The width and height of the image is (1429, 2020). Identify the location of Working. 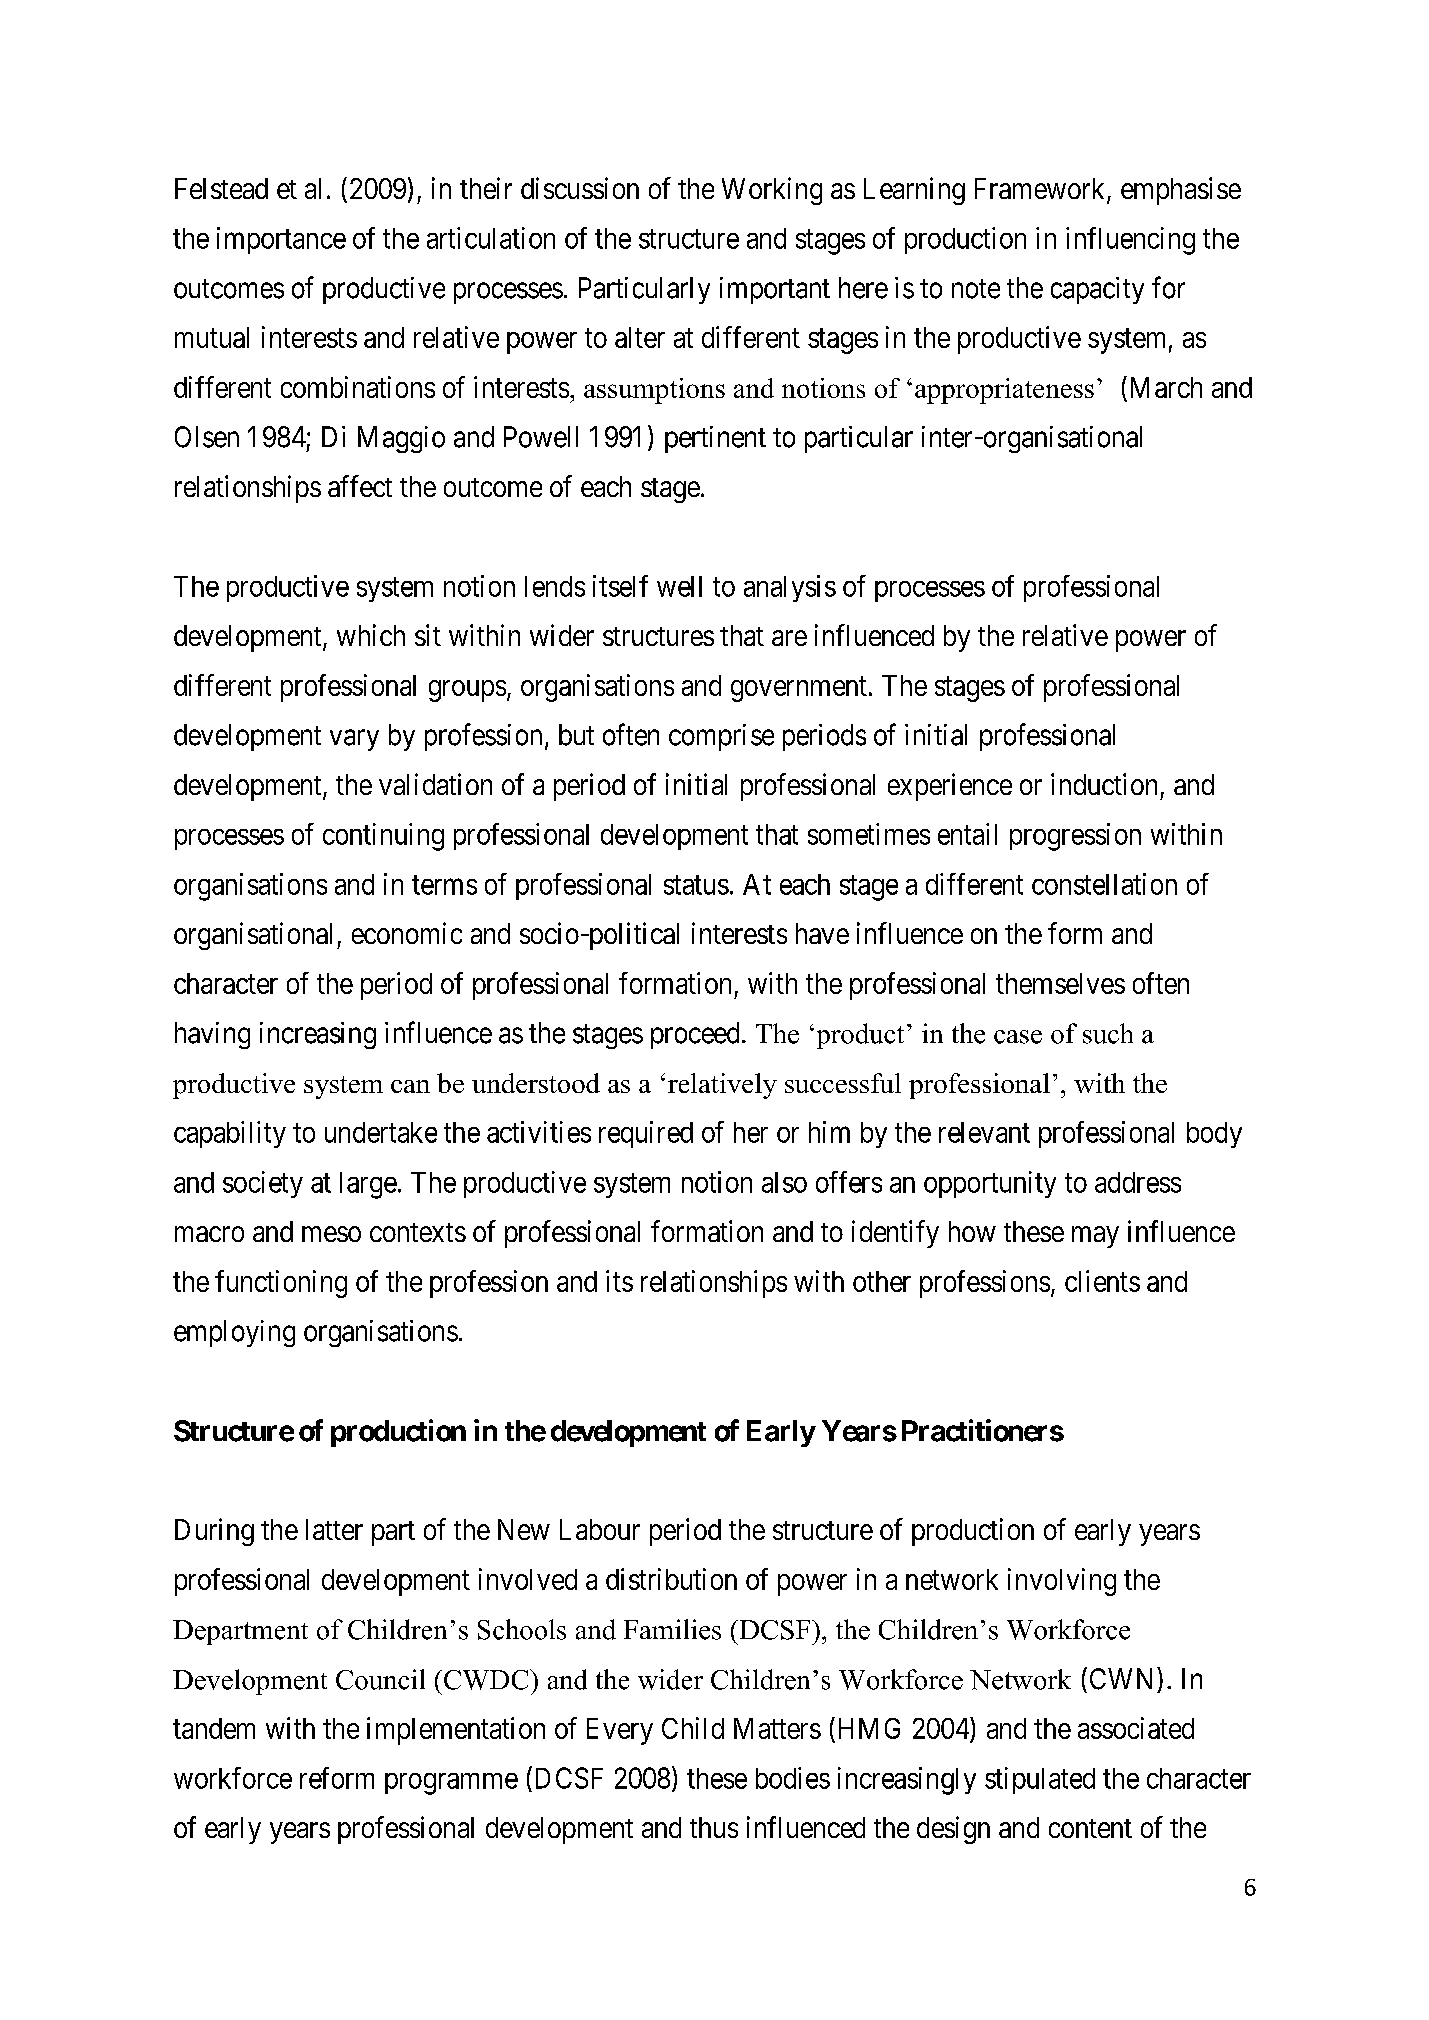
(772, 191).
